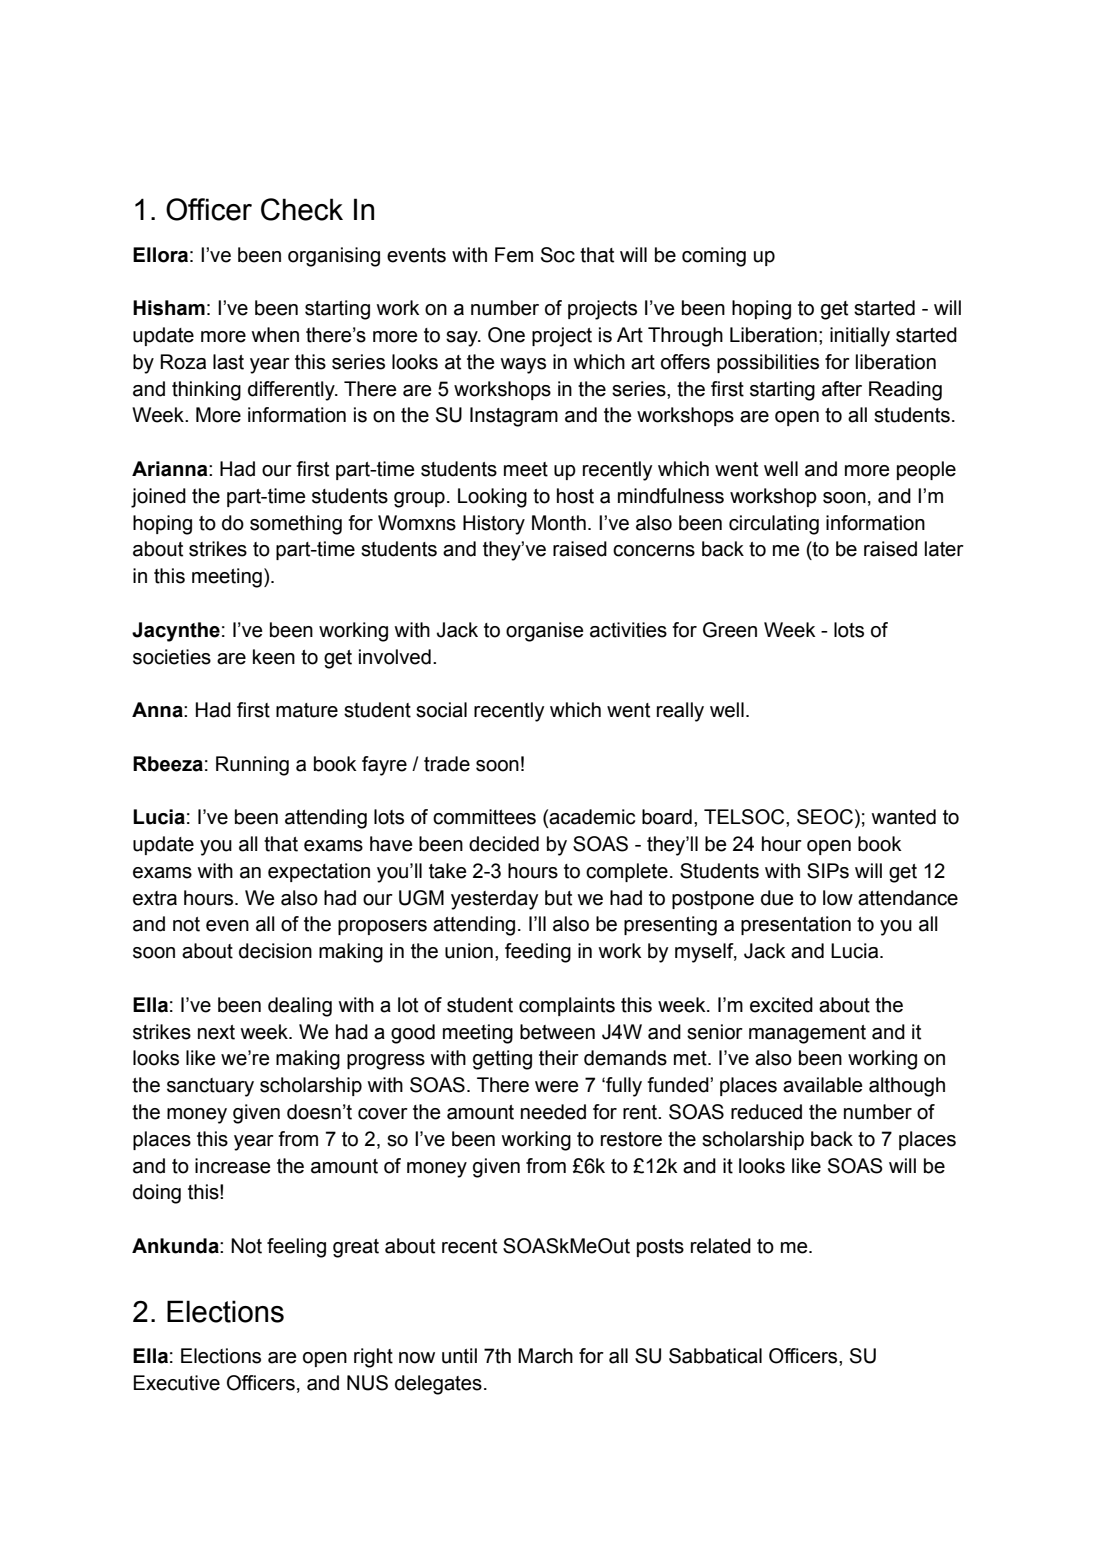 This image has width=1098, height=1551. What do you see at coordinates (302, 209) in the image?
I see `Check` at bounding box center [302, 209].
